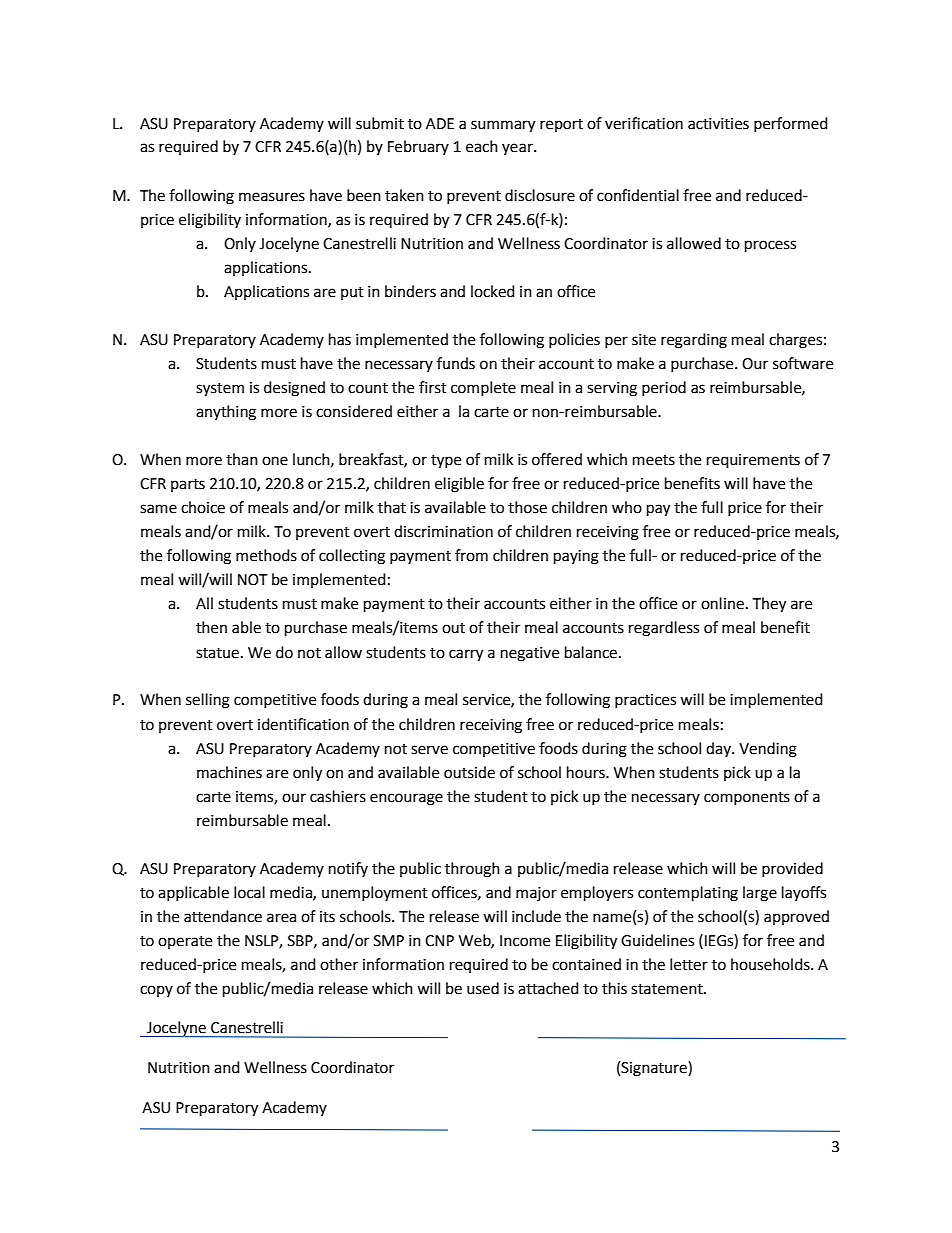 This document has height=1233, width=952. I want to click on activities, so click(718, 124).
